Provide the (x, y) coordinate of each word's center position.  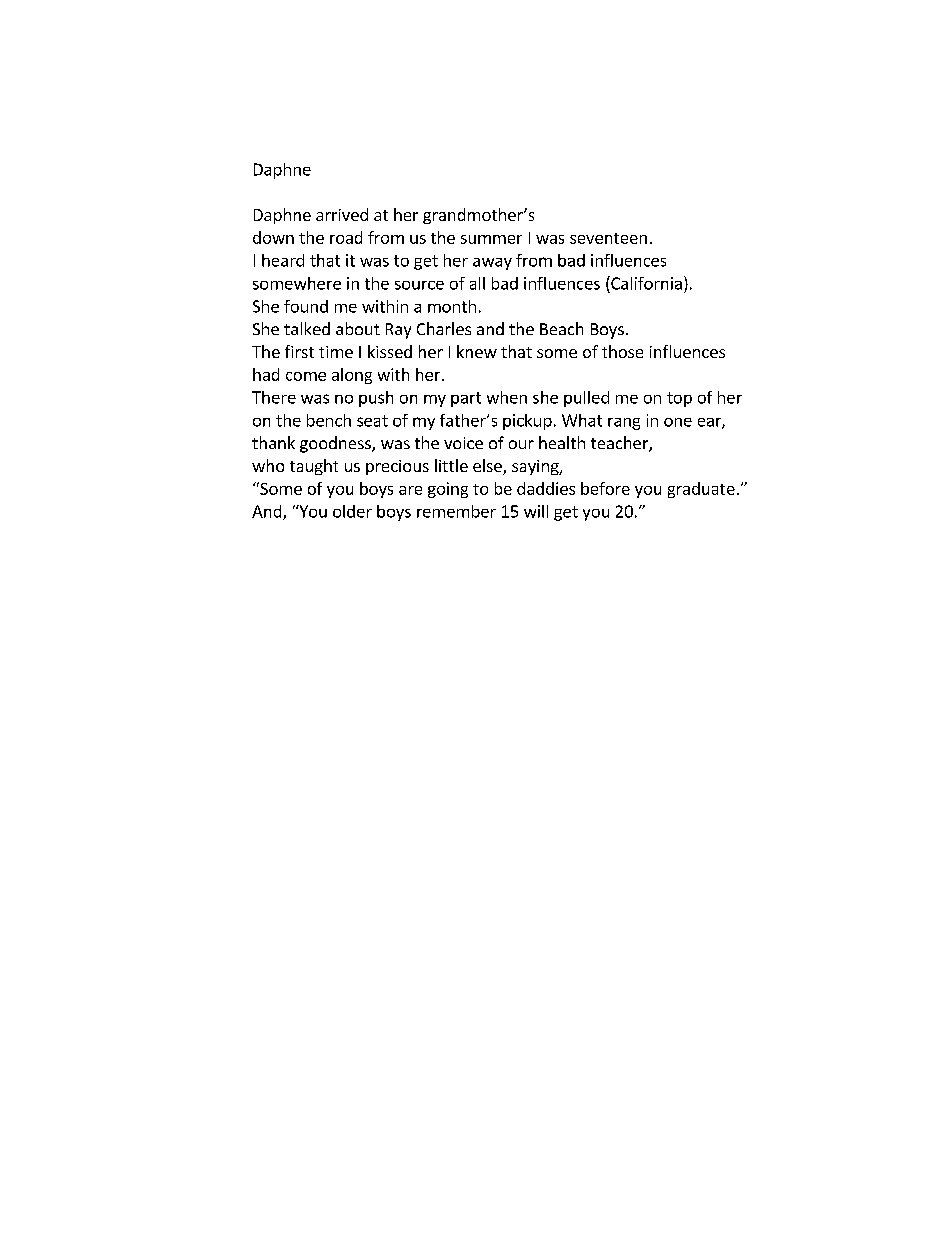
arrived (342, 214)
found (306, 306)
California (645, 283)
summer (491, 239)
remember (456, 511)
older (352, 511)
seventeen (608, 238)
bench (329, 420)
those (622, 351)
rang (624, 424)
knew (477, 351)
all (477, 283)
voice (463, 443)
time (336, 352)
